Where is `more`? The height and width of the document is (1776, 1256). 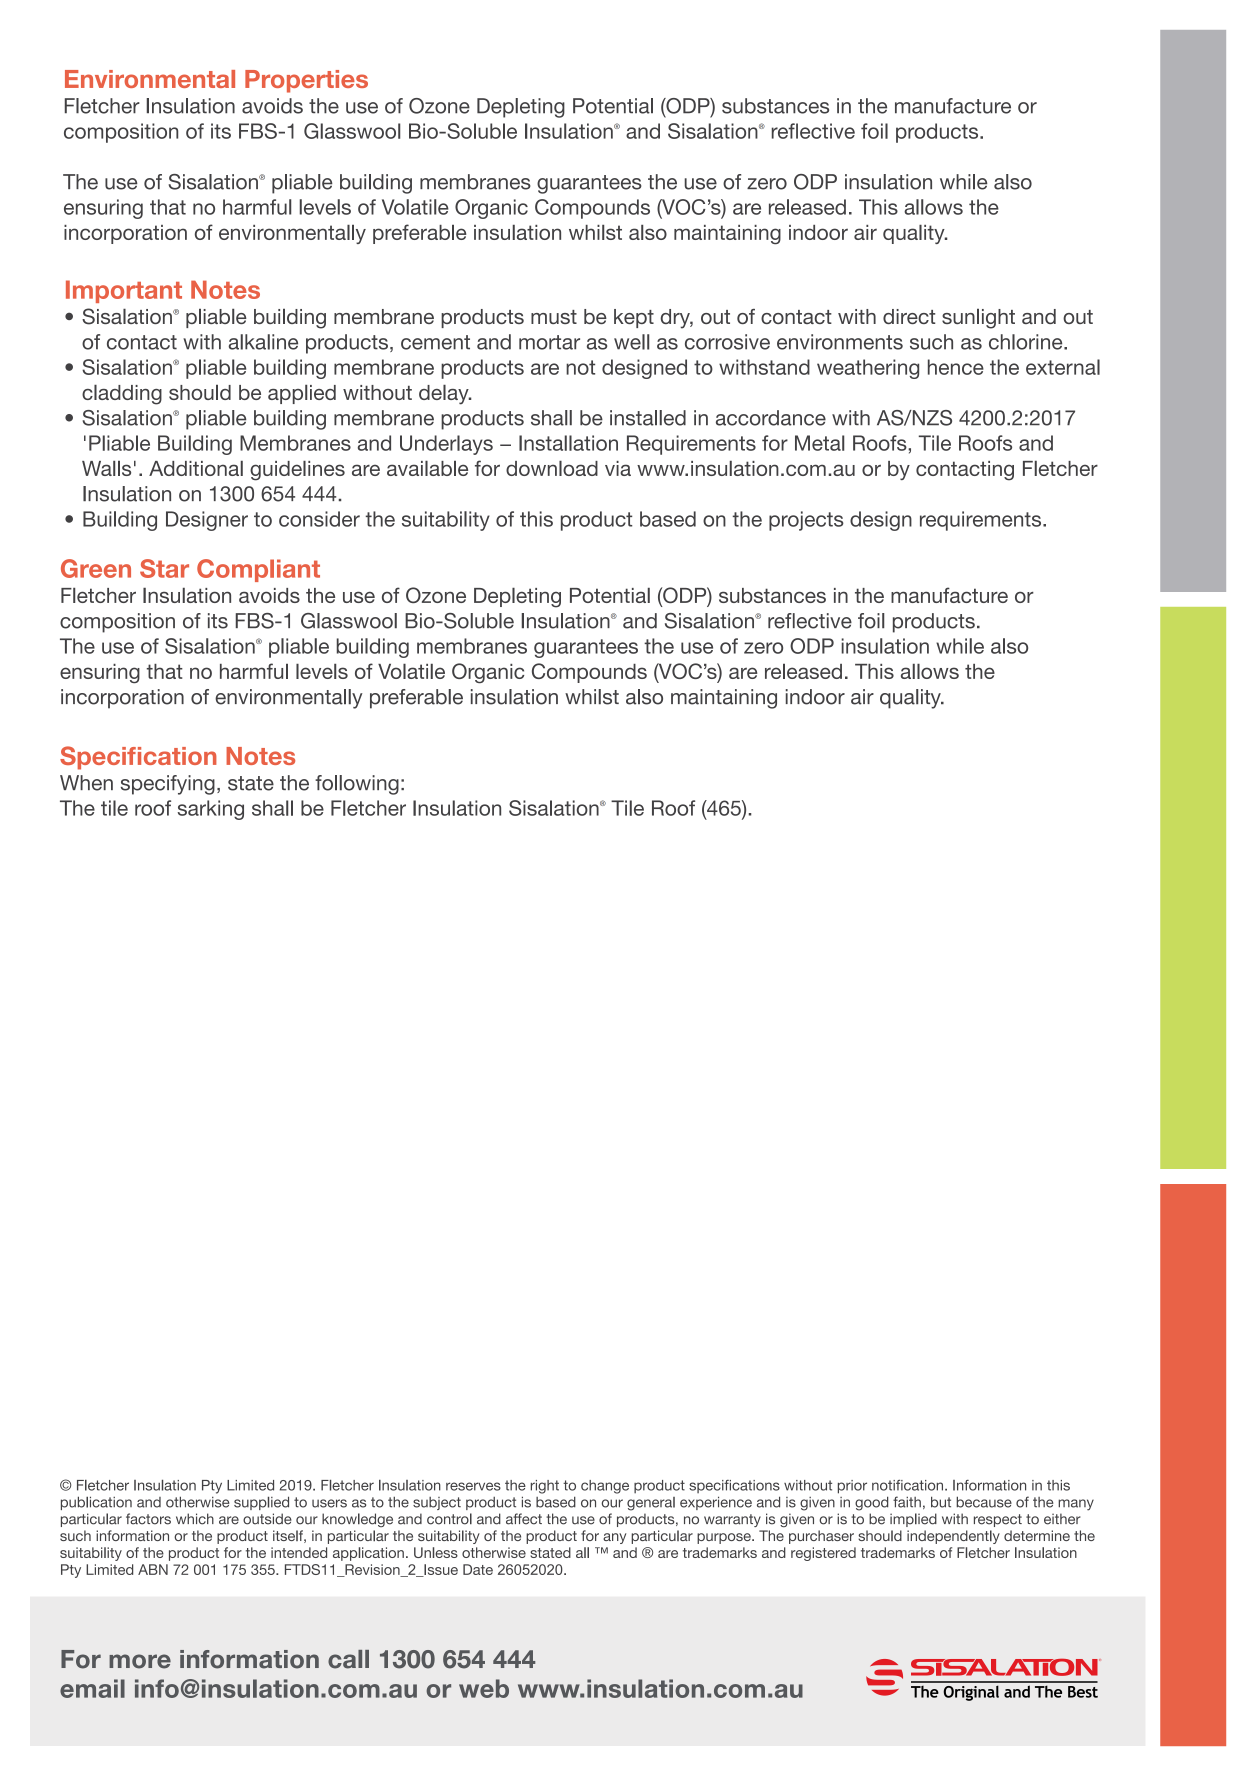 more is located at coordinates (140, 1661).
